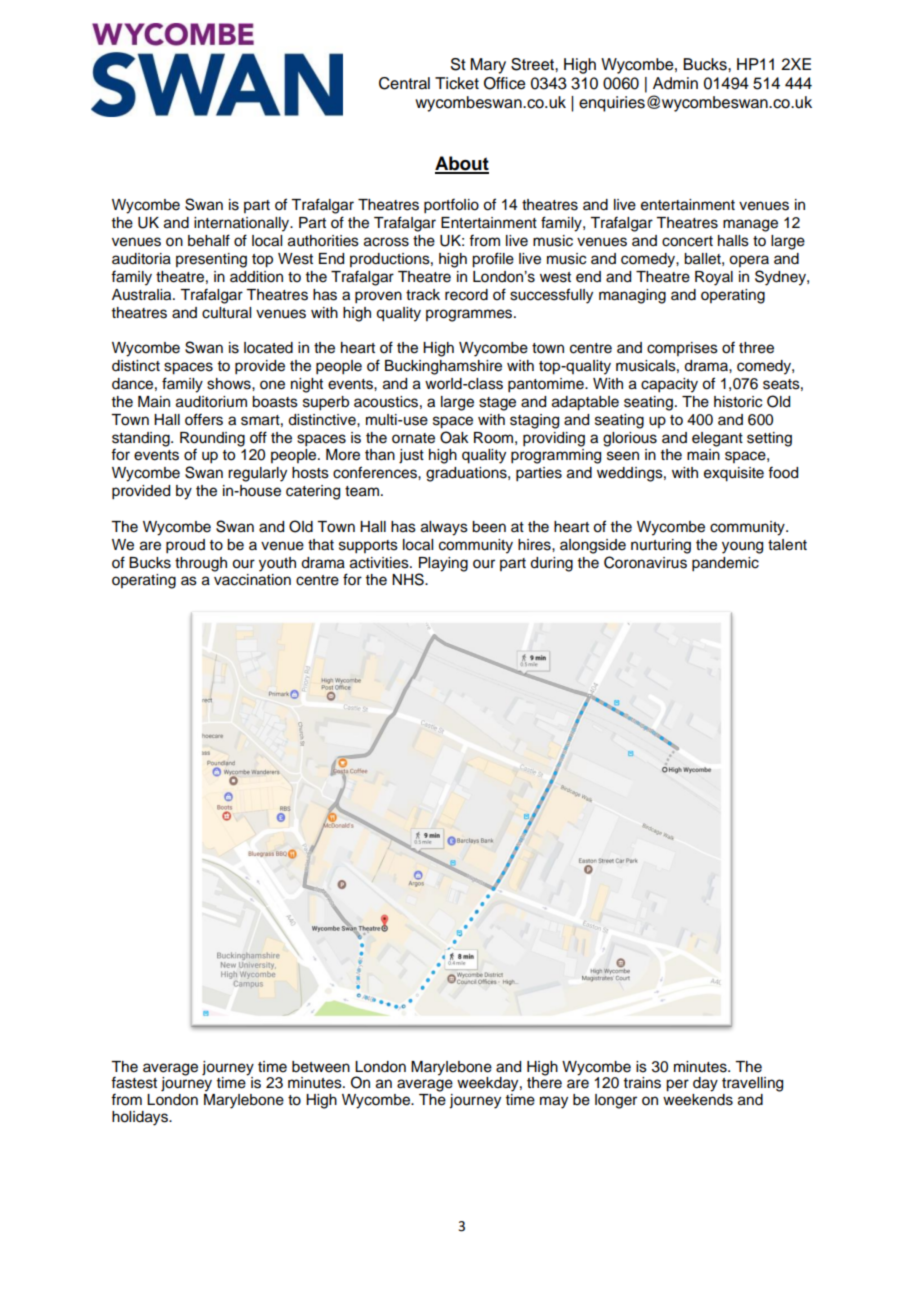 Image resolution: width=924 pixels, height=1308 pixels. Describe the element at coordinates (457, 83) in the document. I see `Ticket` at that location.
